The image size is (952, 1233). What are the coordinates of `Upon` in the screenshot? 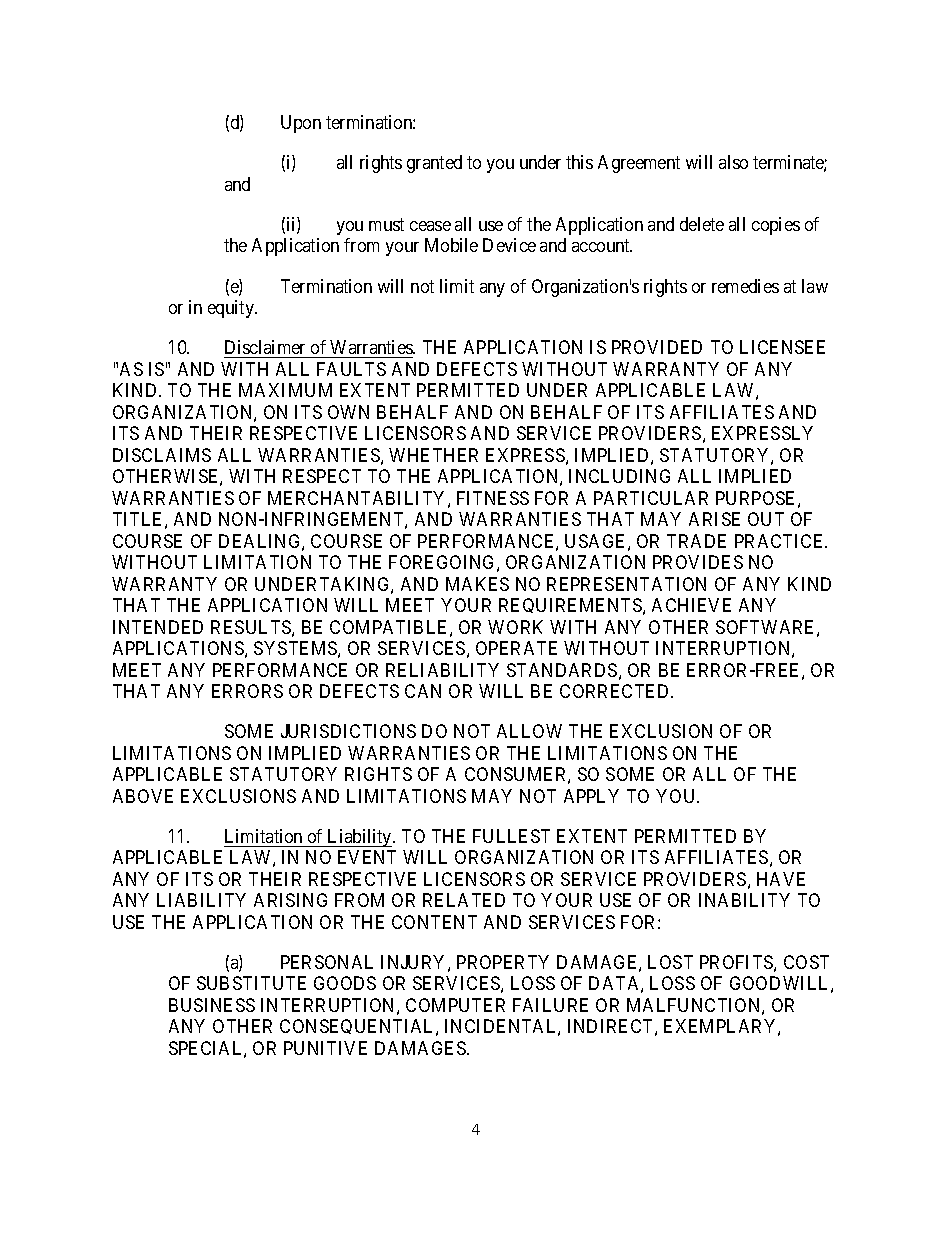 It's located at (301, 124).
